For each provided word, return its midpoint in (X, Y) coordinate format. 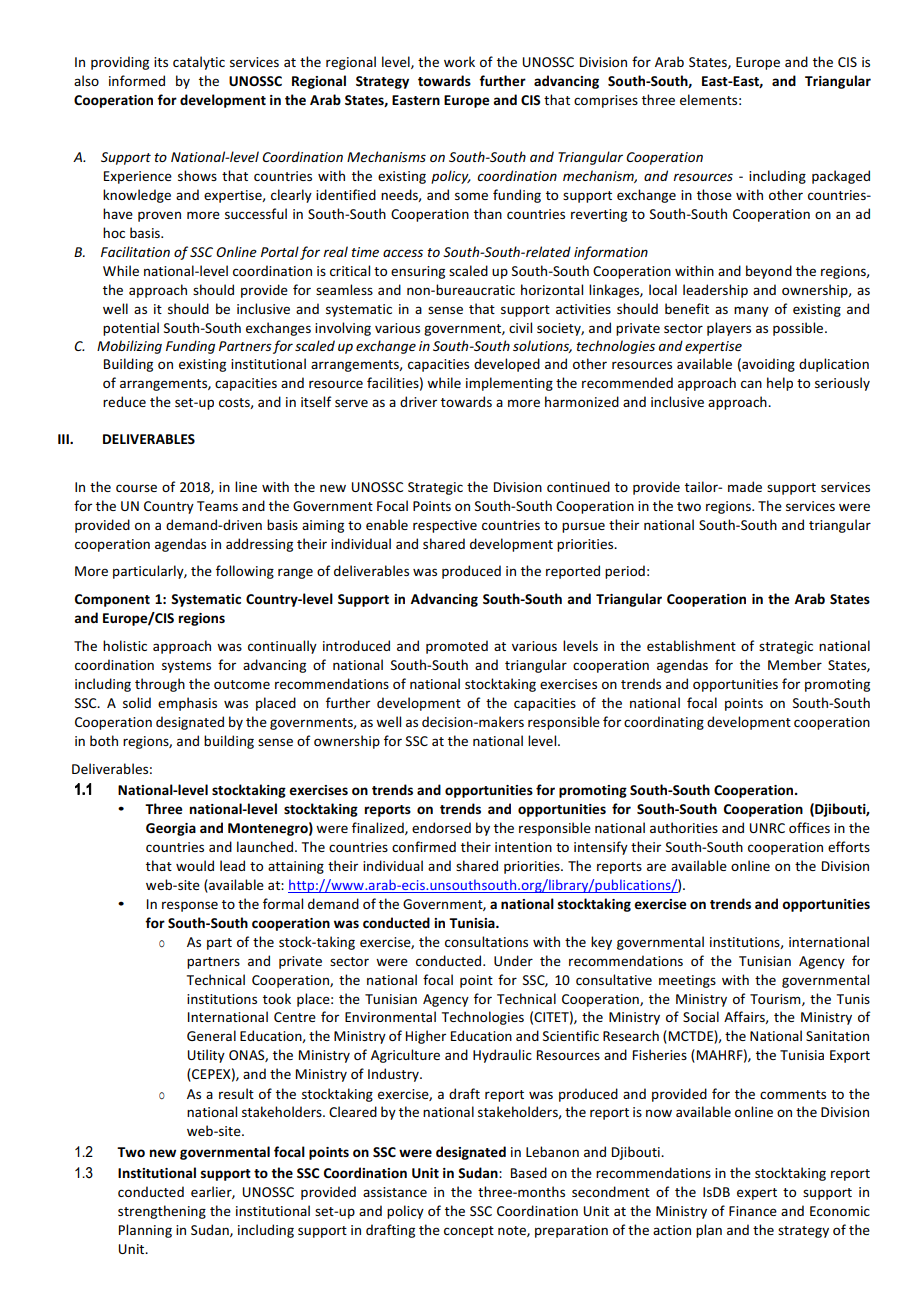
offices (809, 827)
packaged (841, 177)
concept (469, 1232)
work (459, 61)
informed (137, 80)
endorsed (441, 827)
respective (445, 526)
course (136, 488)
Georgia (171, 829)
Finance (753, 1211)
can (751, 384)
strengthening (162, 1212)
